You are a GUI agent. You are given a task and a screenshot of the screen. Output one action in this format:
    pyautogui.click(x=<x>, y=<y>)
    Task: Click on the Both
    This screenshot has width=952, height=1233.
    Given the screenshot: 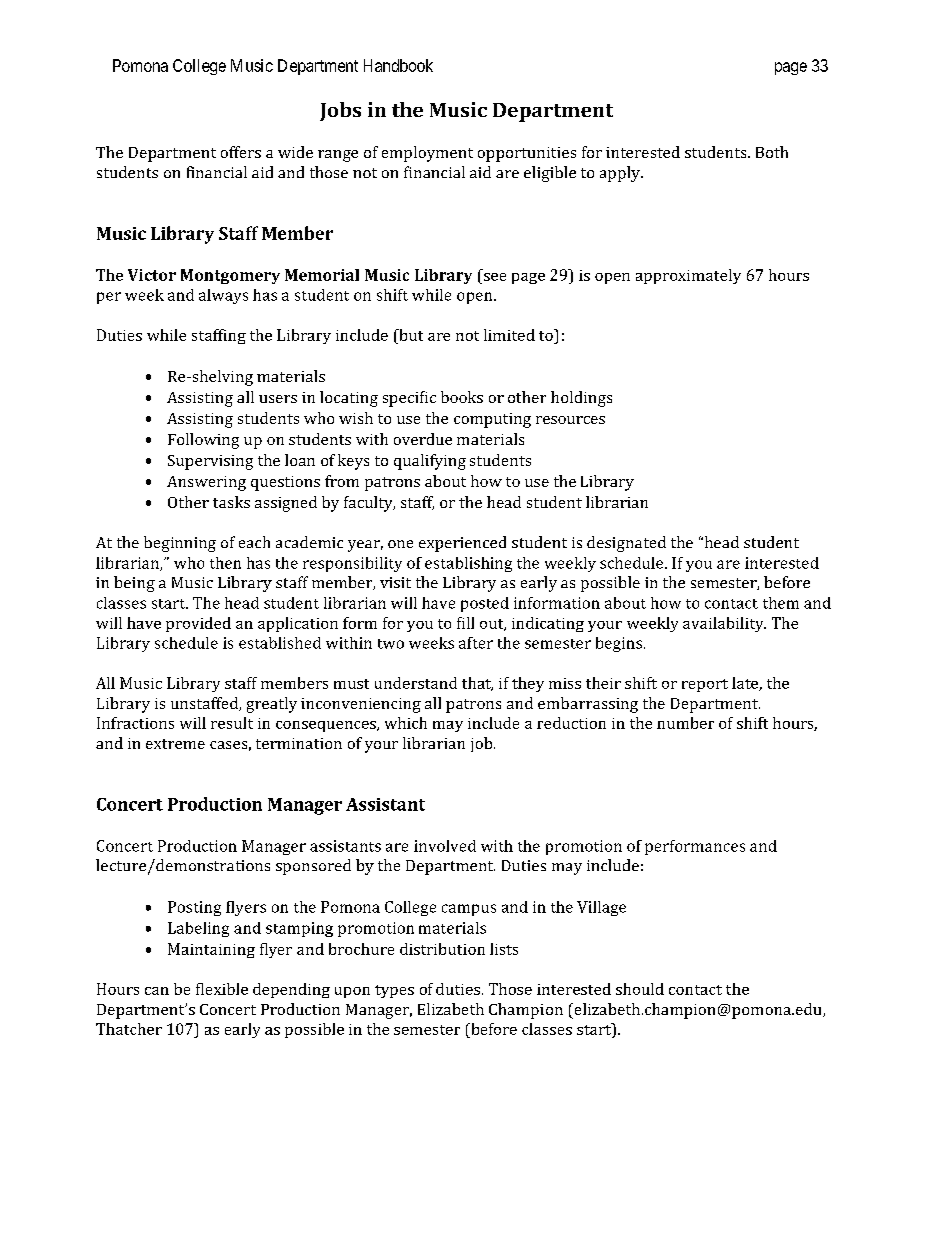 What is the action you would take?
    pyautogui.click(x=772, y=152)
